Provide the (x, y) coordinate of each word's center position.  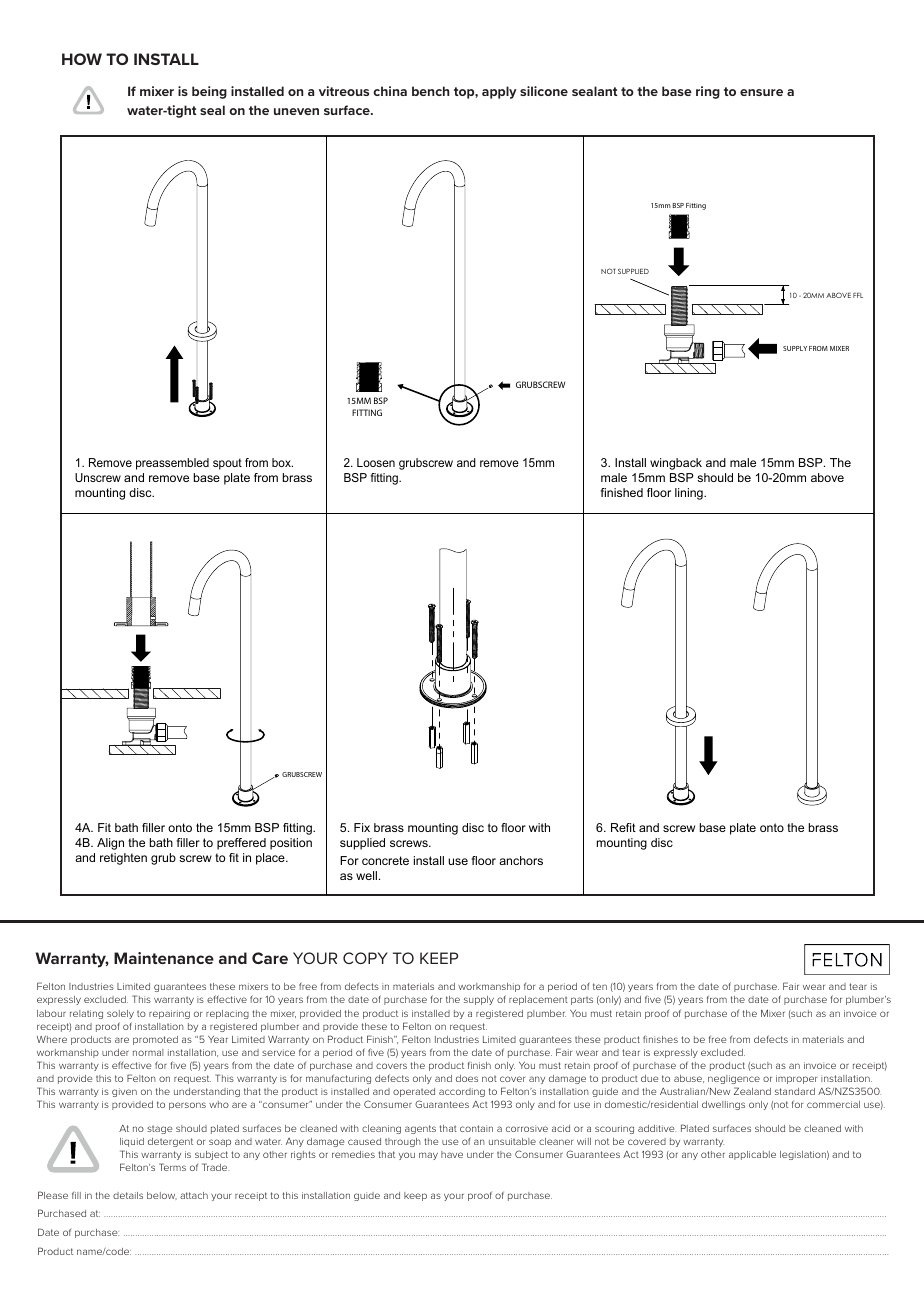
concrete (385, 860)
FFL (858, 295)
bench (430, 91)
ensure (761, 92)
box (282, 462)
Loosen (376, 462)
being (209, 92)
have (452, 1154)
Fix (362, 827)
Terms (172, 1167)
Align (110, 844)
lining (690, 494)
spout (227, 464)
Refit (623, 827)
